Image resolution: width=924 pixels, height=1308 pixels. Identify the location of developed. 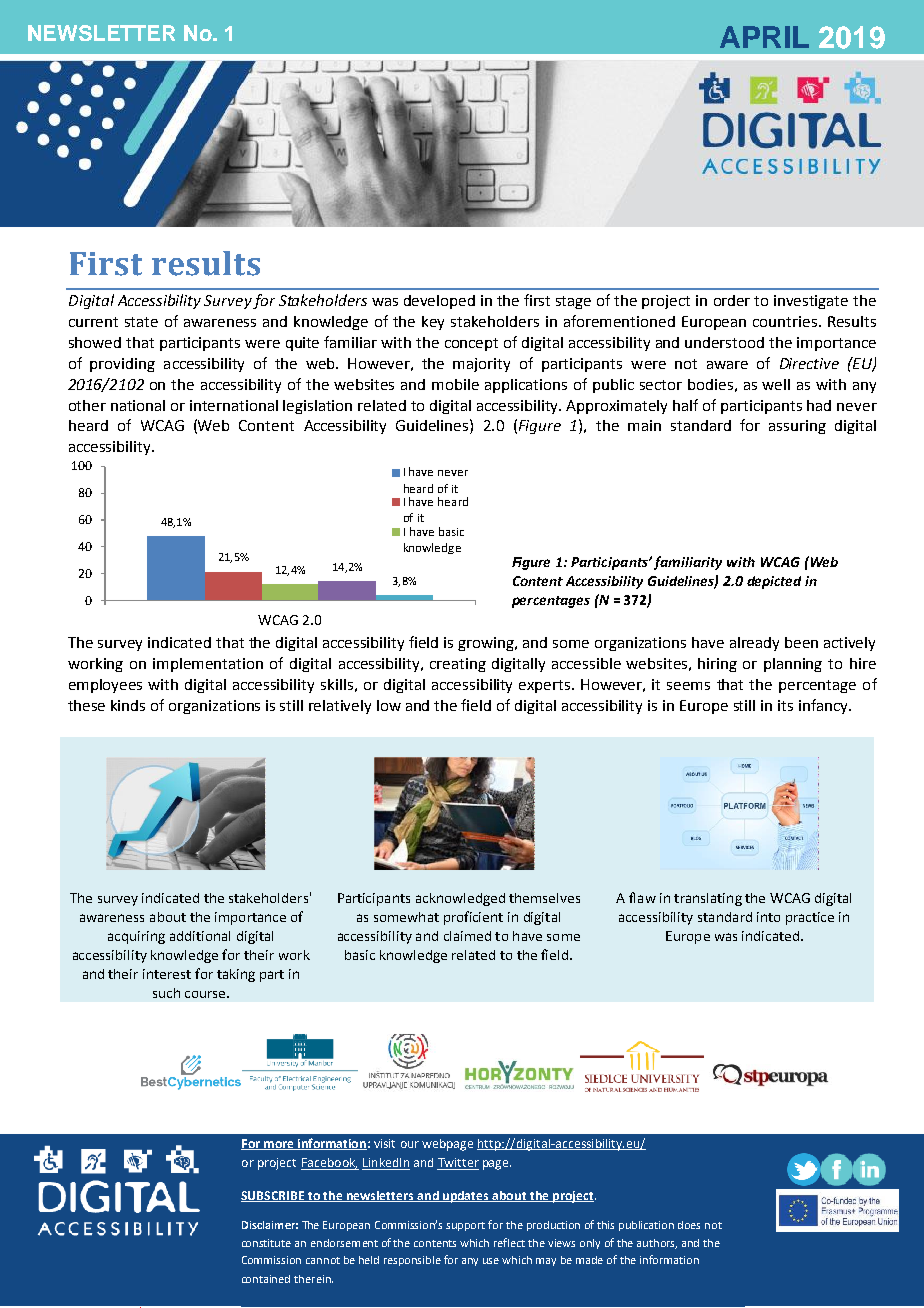
(439, 302).
